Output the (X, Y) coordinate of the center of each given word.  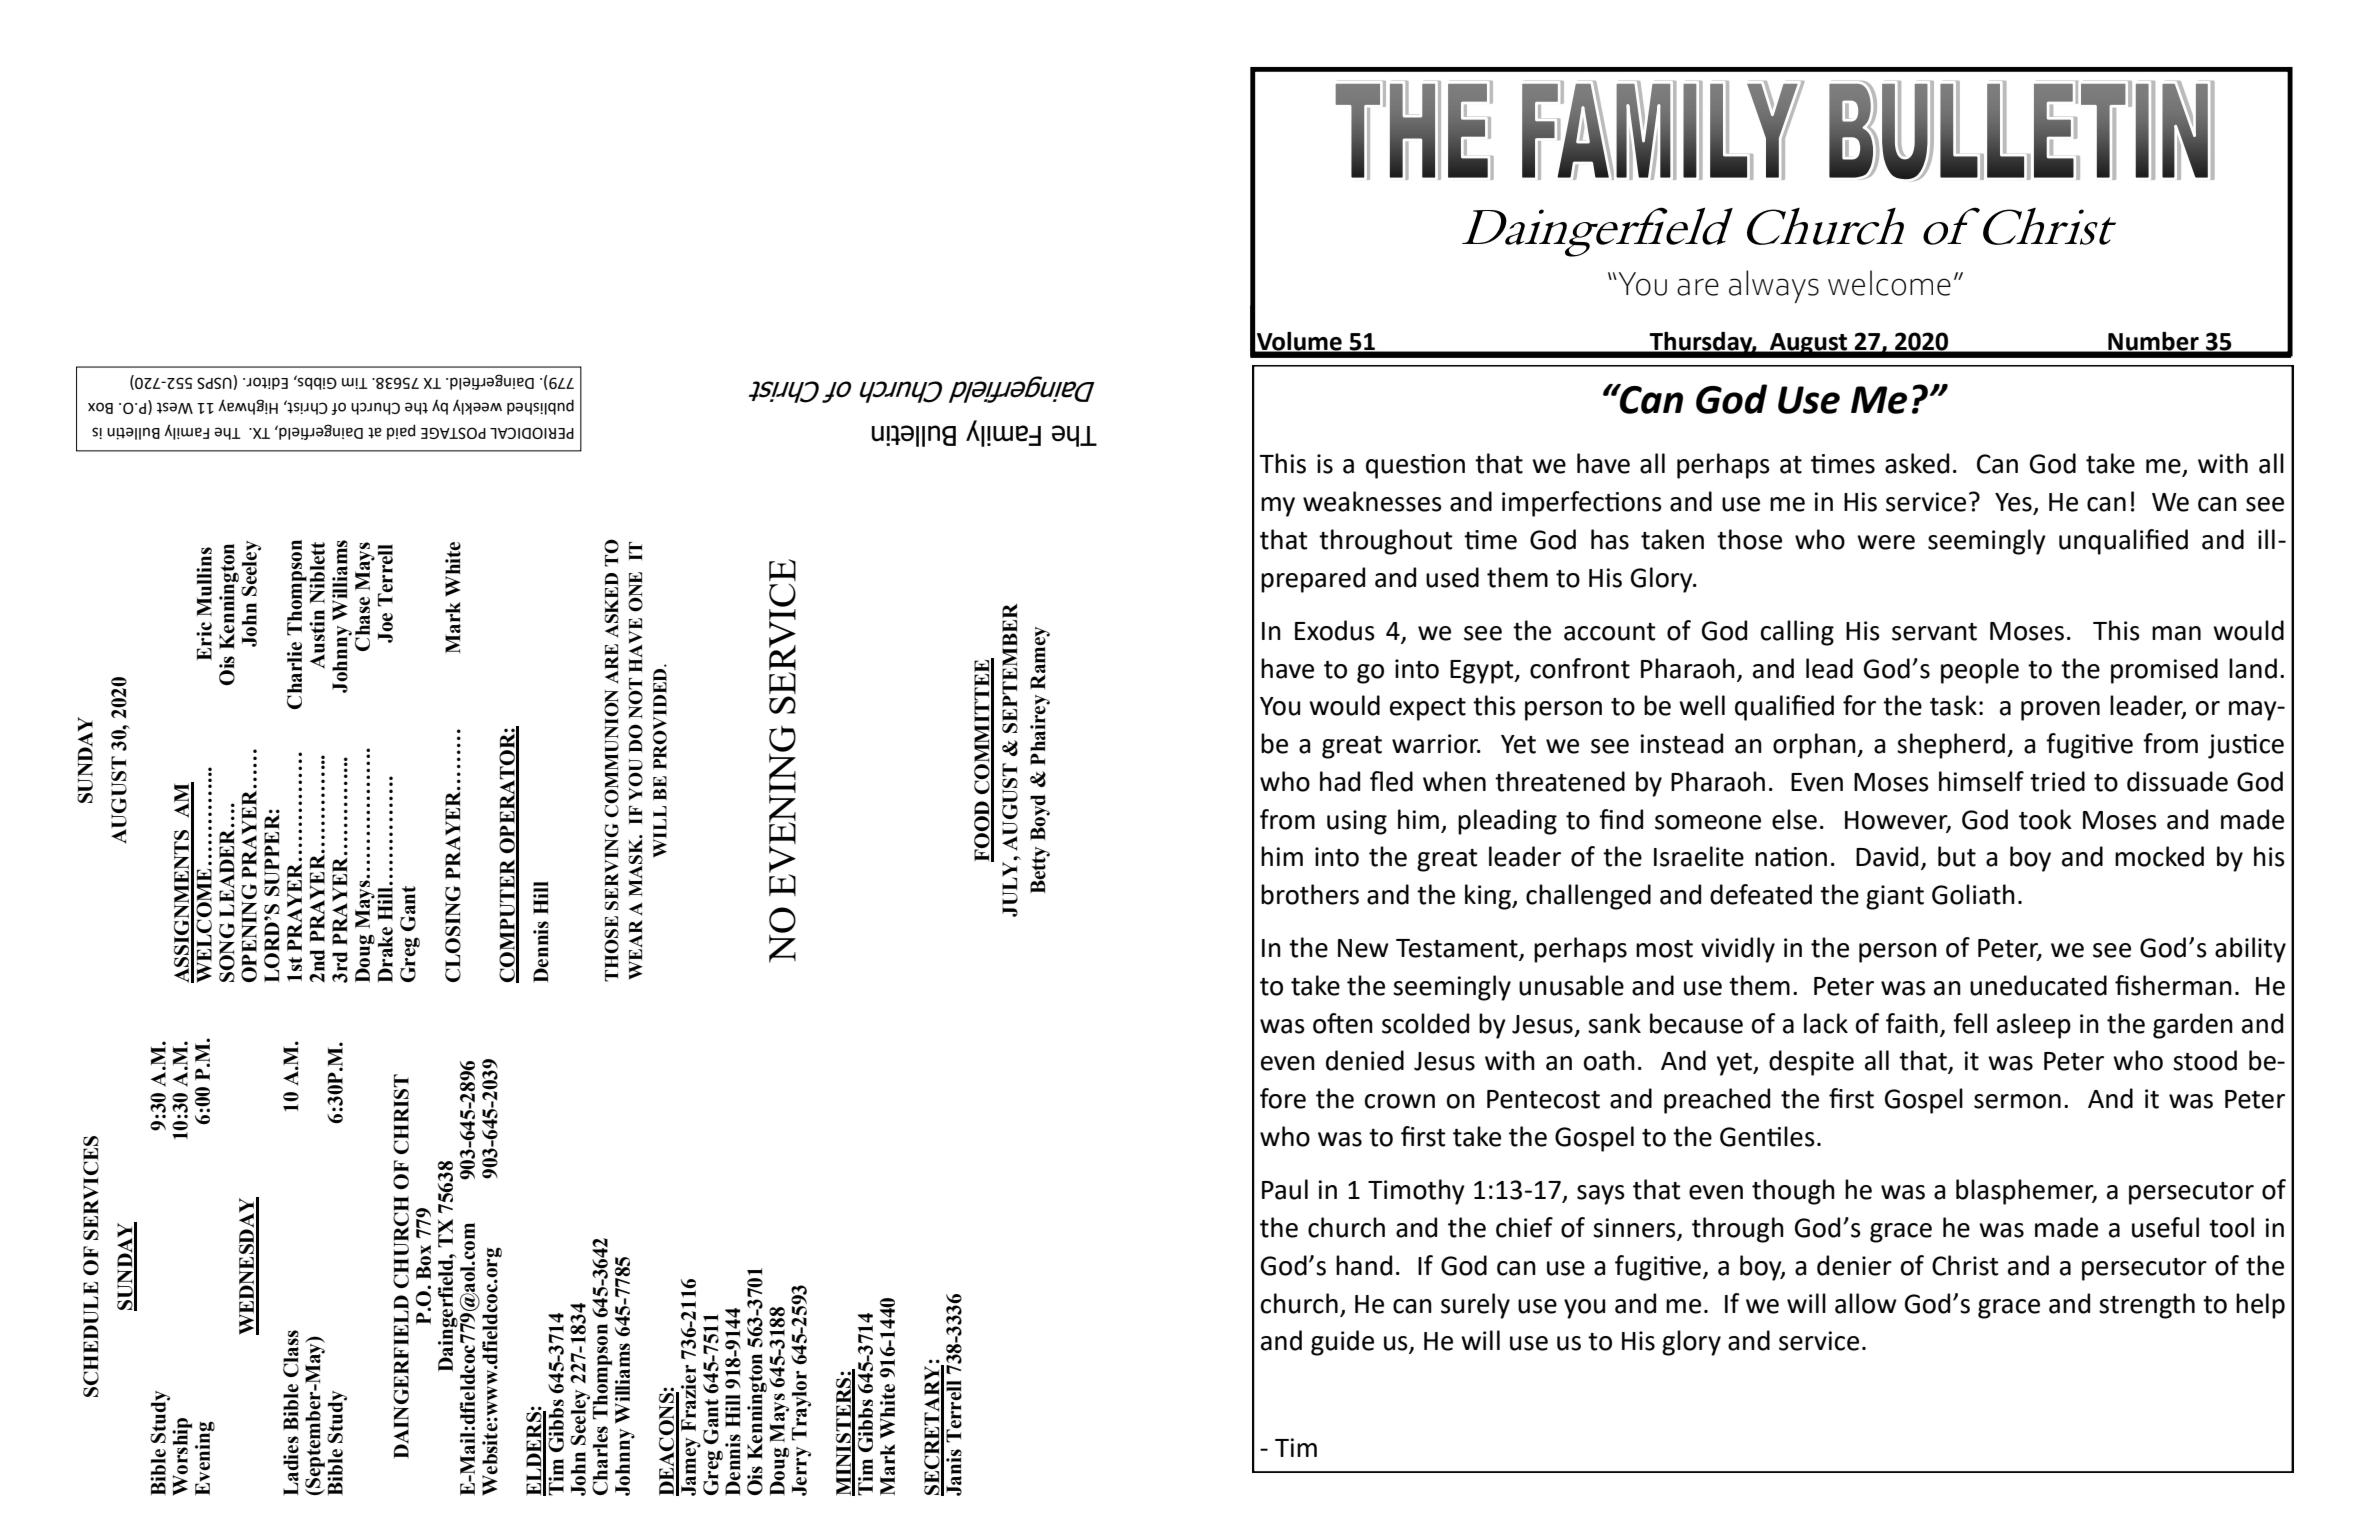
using (1357, 822)
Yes (2014, 503)
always (1774, 286)
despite (1811, 1063)
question (1415, 466)
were (1886, 542)
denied (1365, 1060)
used (1452, 577)
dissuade (2177, 781)
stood (2205, 1060)
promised (2164, 671)
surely (1475, 1306)
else (1794, 819)
